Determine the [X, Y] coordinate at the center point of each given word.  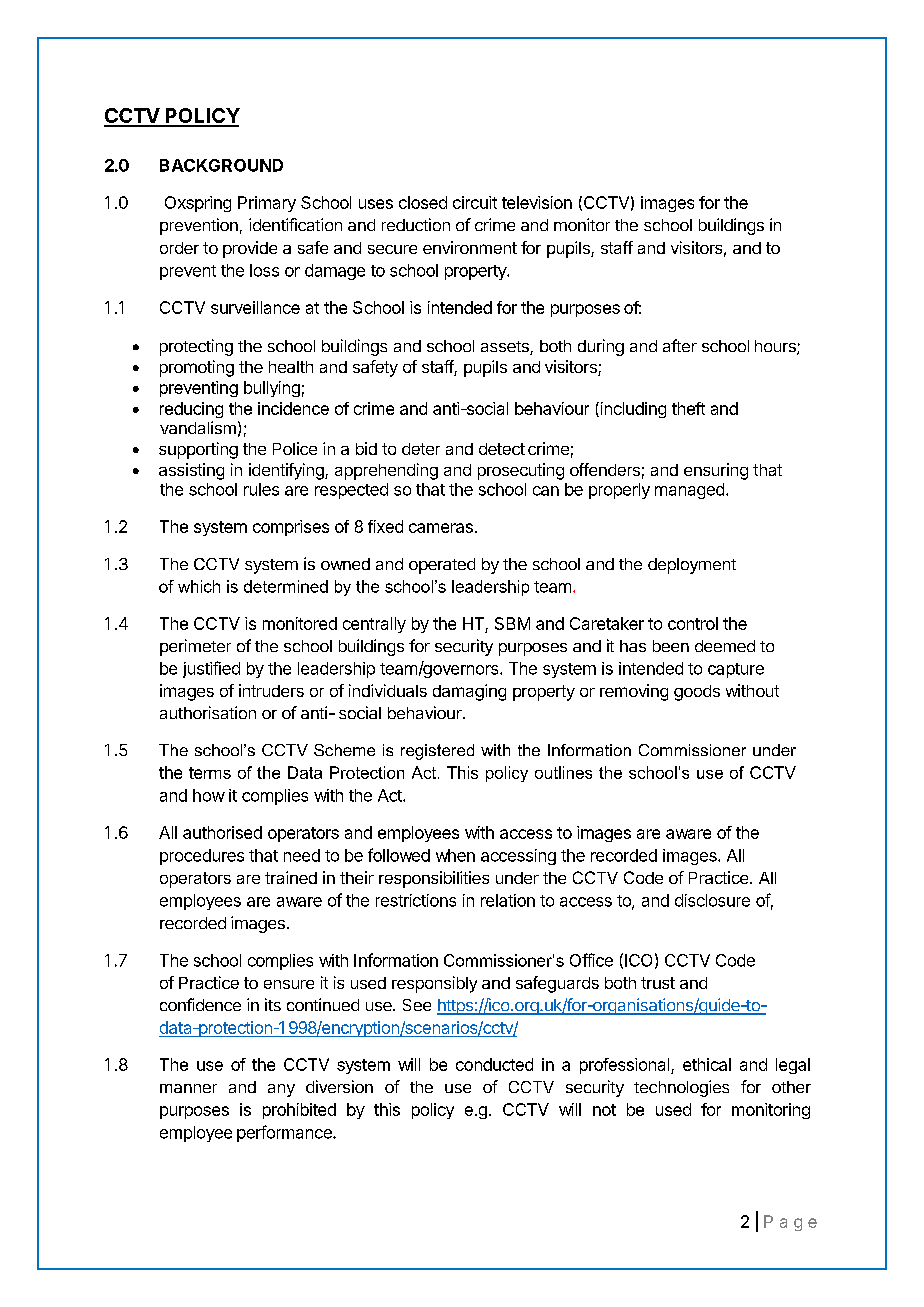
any [281, 1090]
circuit [475, 202]
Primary [267, 204]
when [455, 855]
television [537, 202]
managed [689, 491]
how [209, 795]
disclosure [712, 900]
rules [261, 489]
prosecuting [521, 471]
